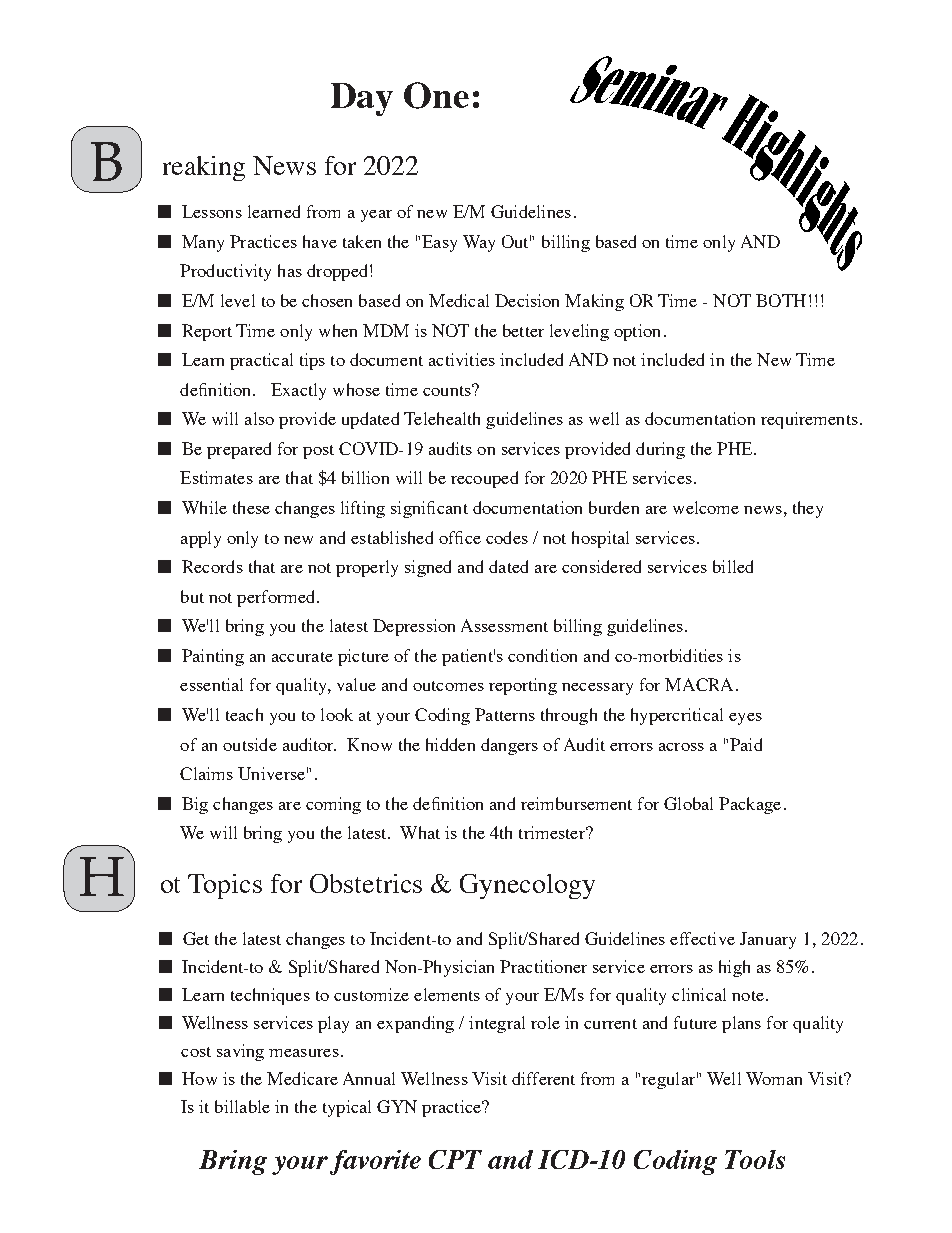 The height and width of the document is (1233, 952). What do you see at coordinates (527, 886) in the document?
I see `Gynecology` at bounding box center [527, 886].
